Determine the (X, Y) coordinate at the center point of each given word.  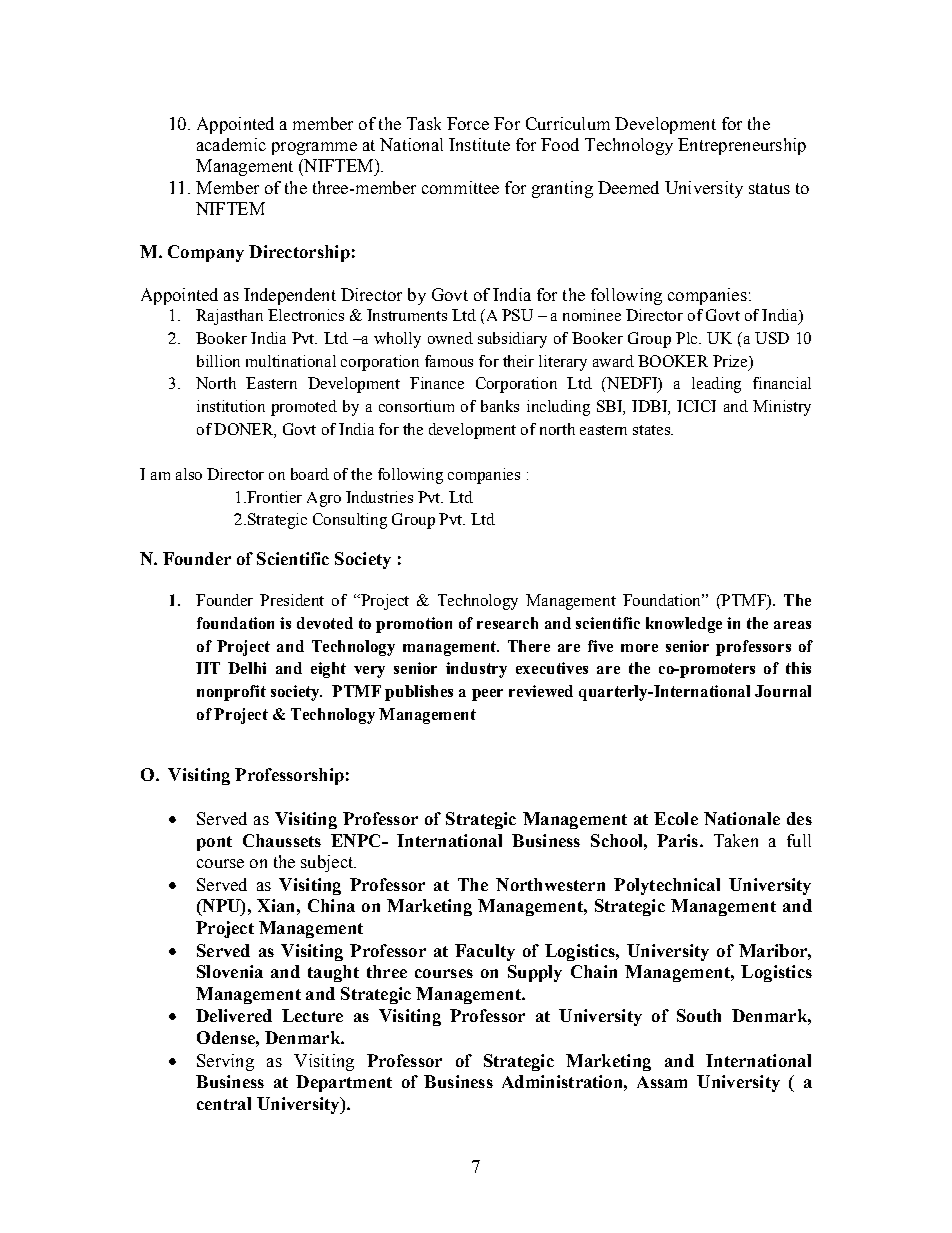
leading (716, 385)
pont (214, 843)
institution (231, 406)
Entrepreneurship (742, 146)
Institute (479, 144)
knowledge (684, 625)
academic (231, 144)
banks (500, 406)
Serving (225, 1062)
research (507, 623)
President (292, 600)
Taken (736, 840)
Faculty (485, 952)
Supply (535, 973)
